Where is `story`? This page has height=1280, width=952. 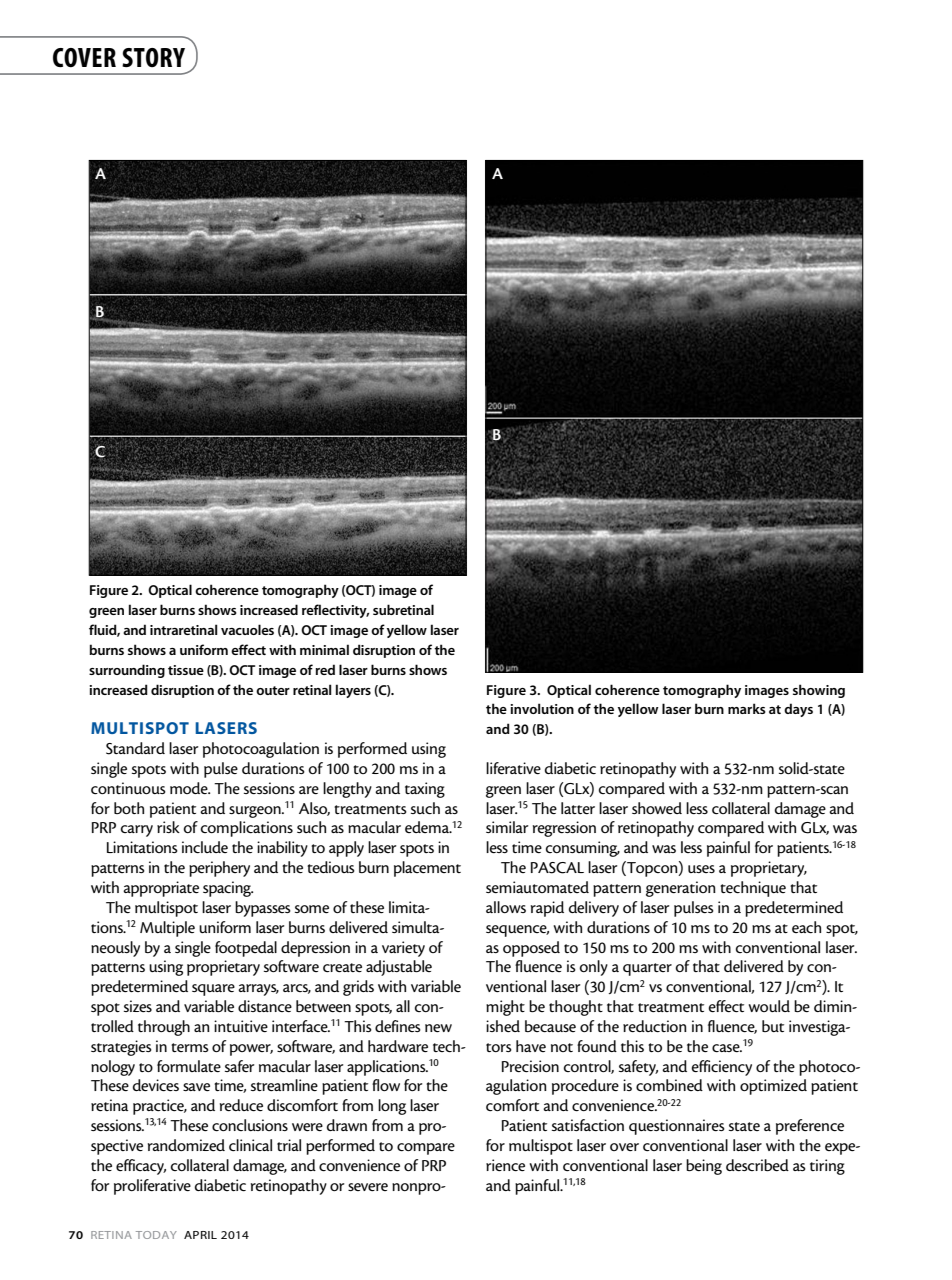
story is located at coordinates (153, 57).
